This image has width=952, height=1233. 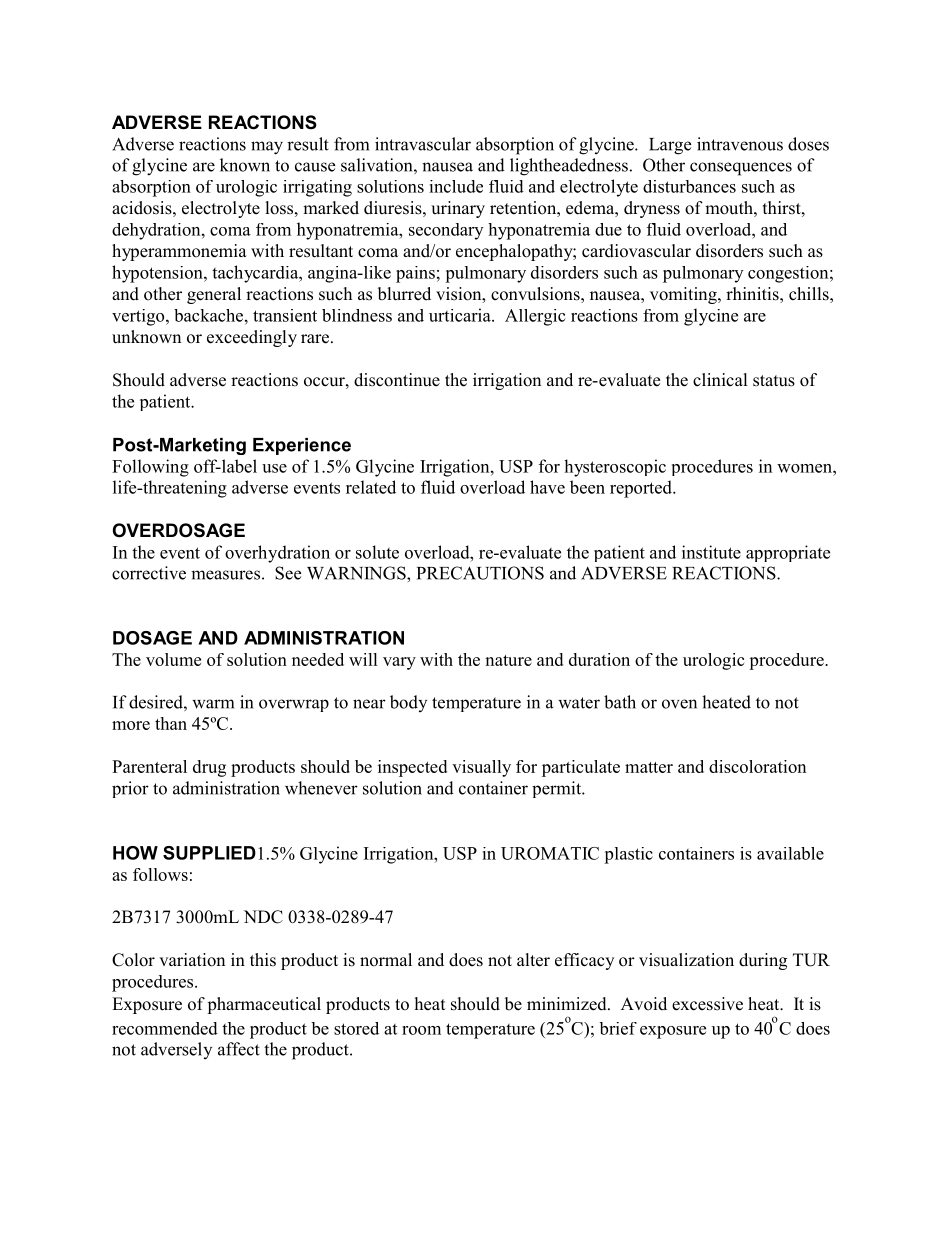 What do you see at coordinates (165, 1028) in the image?
I see `recommended` at bounding box center [165, 1028].
